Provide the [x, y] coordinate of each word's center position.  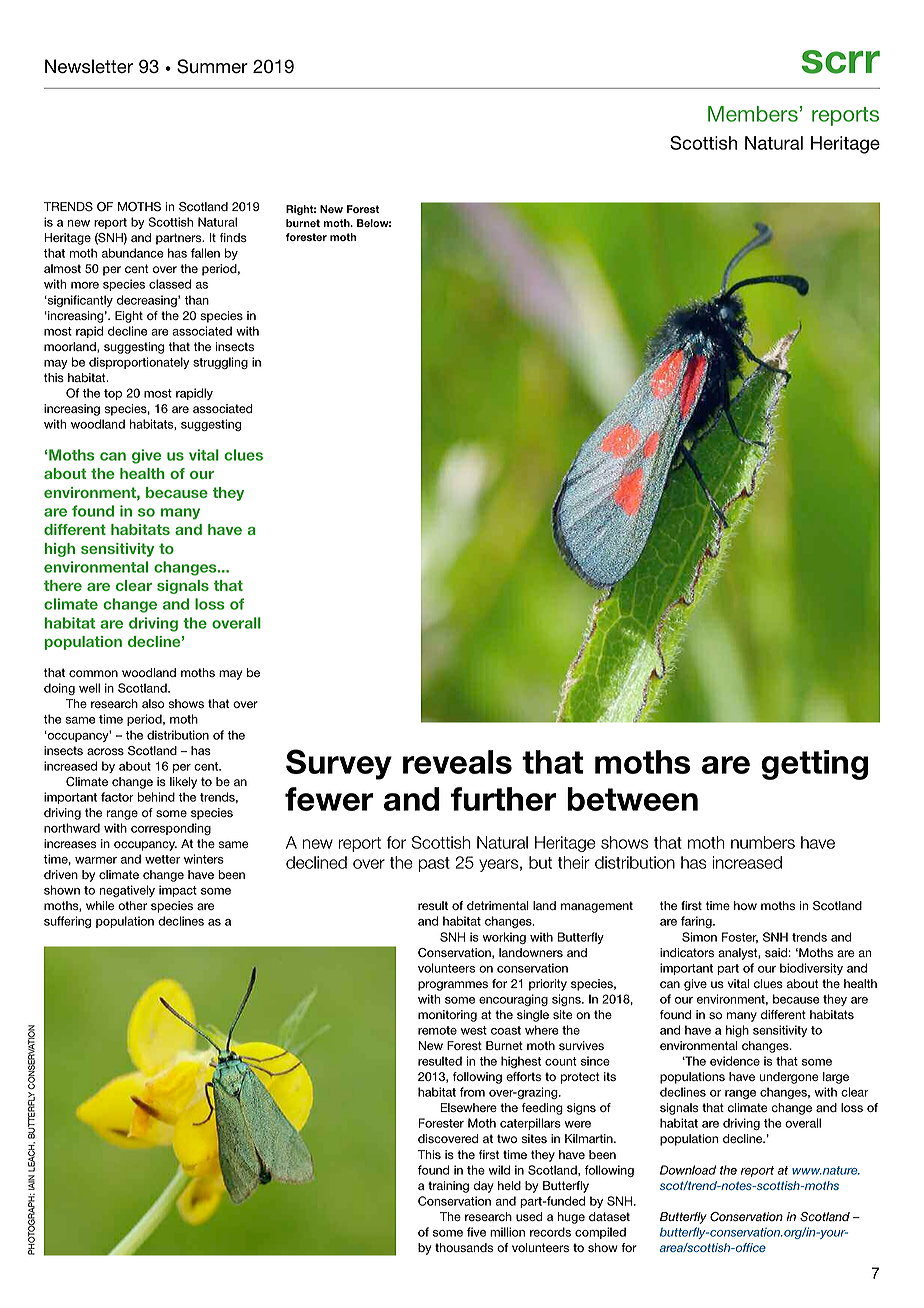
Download [688, 1170]
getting [814, 765]
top [113, 394]
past [434, 864]
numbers [763, 842]
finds [233, 238]
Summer [212, 66]
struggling [220, 363]
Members [753, 114]
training [448, 1187]
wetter [162, 859]
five [476, 1232]
